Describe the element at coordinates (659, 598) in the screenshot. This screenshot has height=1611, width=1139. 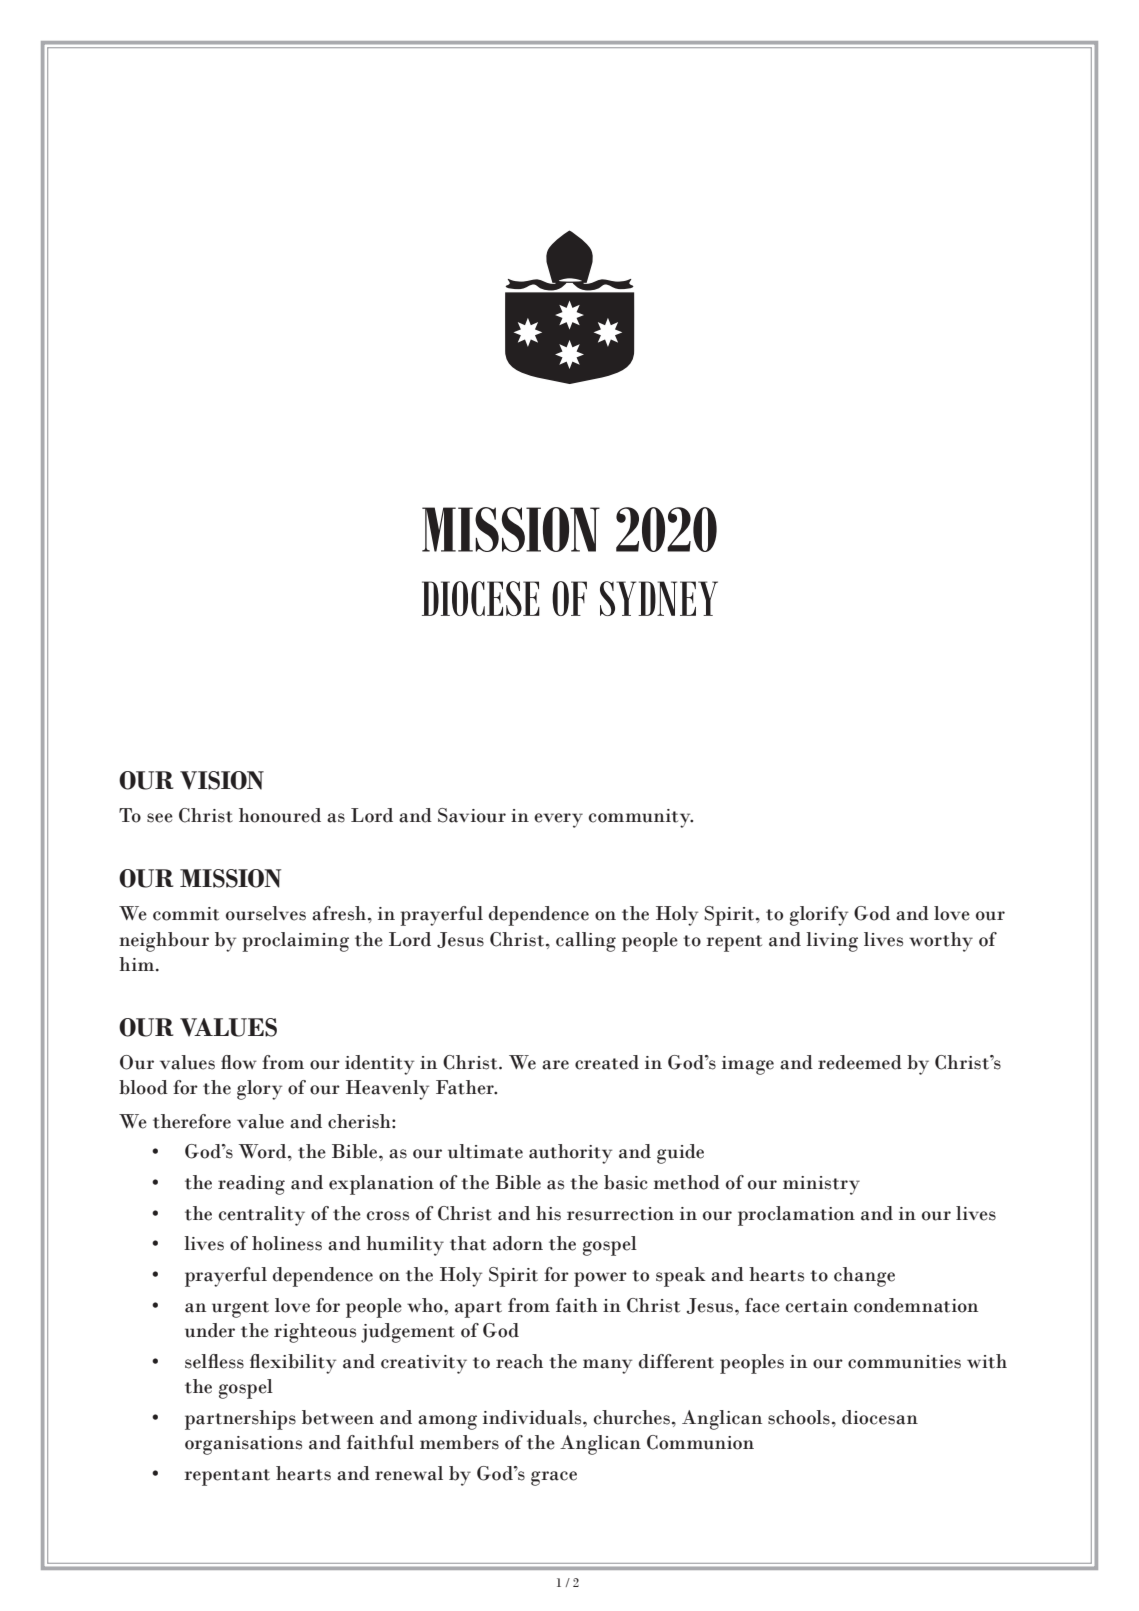
I see `SYDNEY` at that location.
